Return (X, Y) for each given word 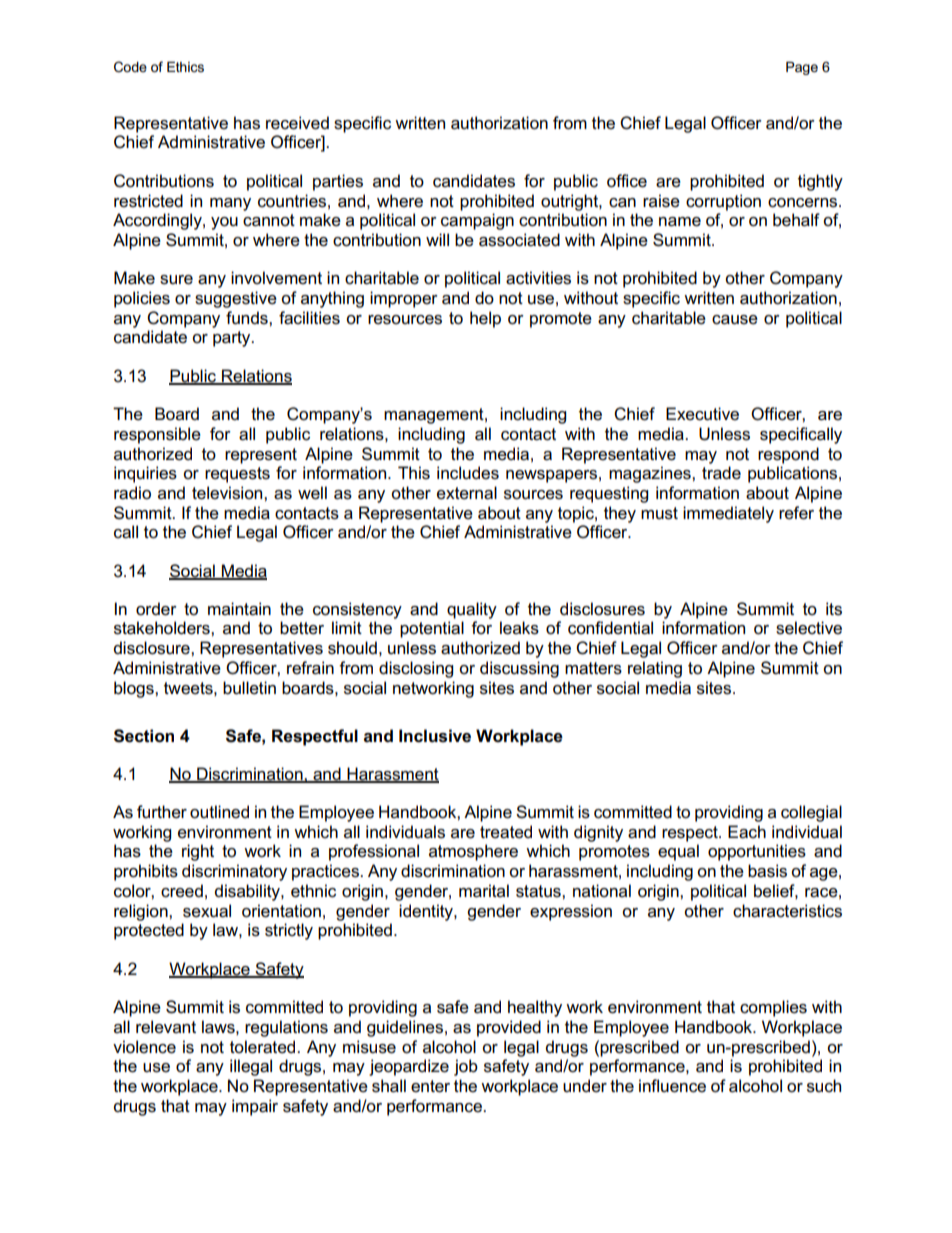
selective (809, 628)
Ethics (185, 67)
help (485, 319)
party (233, 339)
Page (802, 68)
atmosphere (473, 852)
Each (747, 832)
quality (472, 610)
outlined (219, 812)
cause (735, 320)
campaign (477, 221)
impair (255, 1107)
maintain (239, 609)
